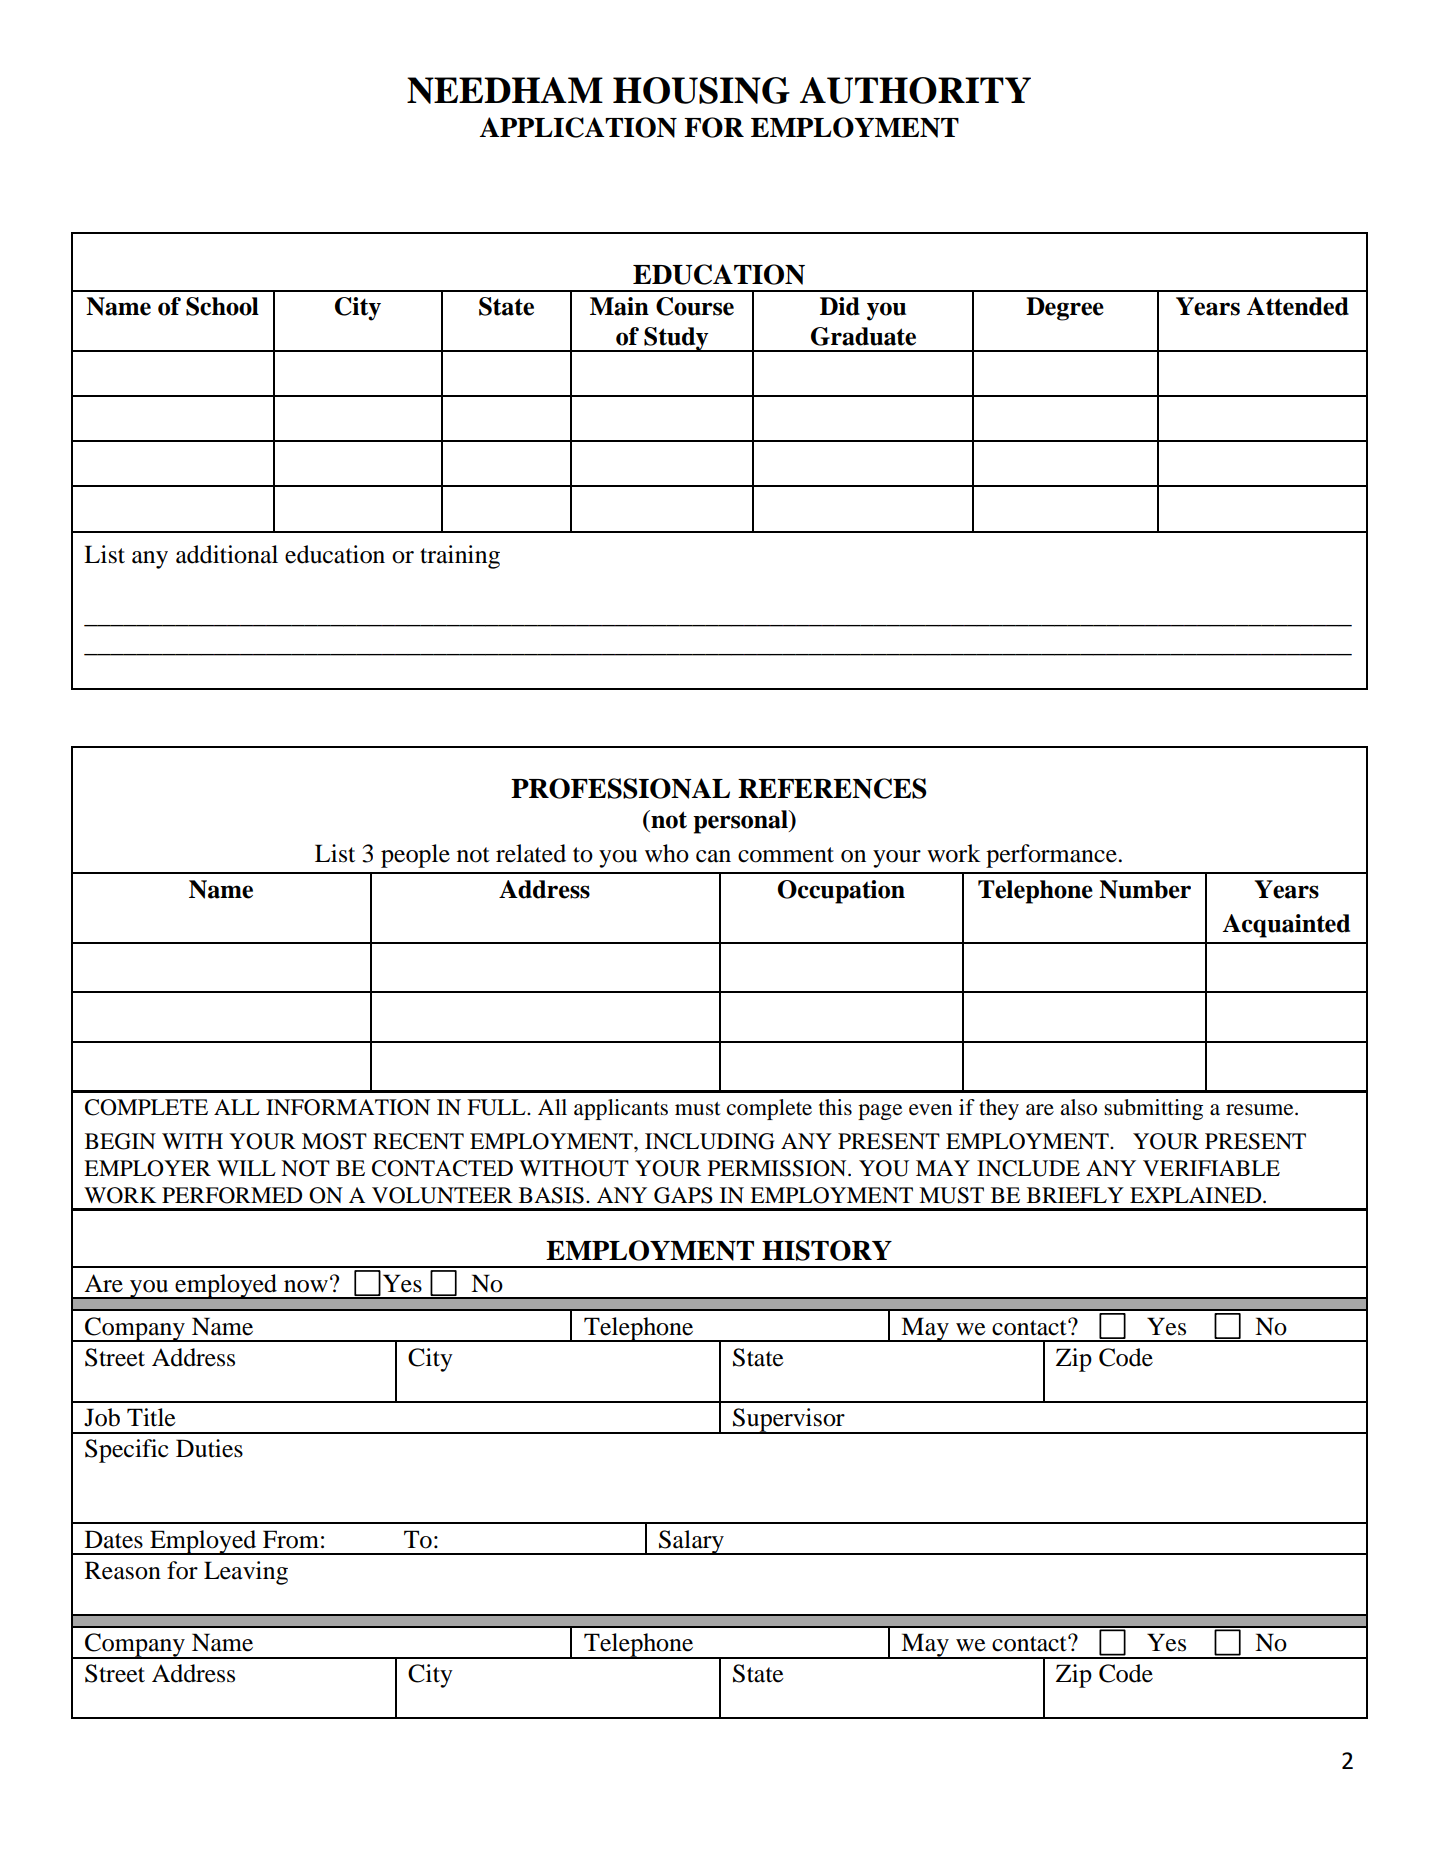  Describe the element at coordinates (1153, 1109) in the document. I see `submitting` at that location.
